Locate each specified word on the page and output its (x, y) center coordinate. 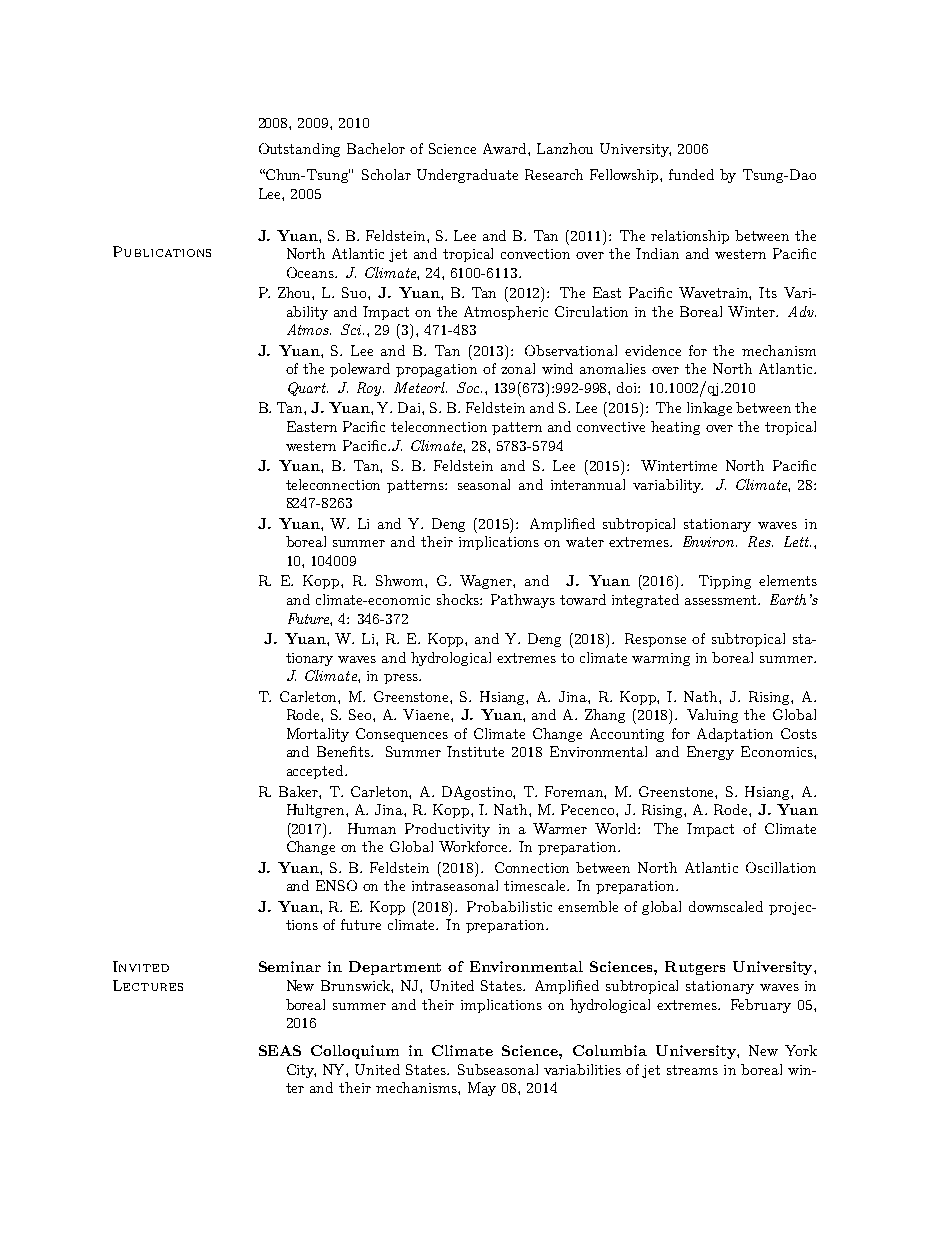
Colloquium (355, 1052)
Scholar (386, 174)
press (402, 679)
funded (691, 174)
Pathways (523, 601)
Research (554, 174)
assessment (722, 600)
